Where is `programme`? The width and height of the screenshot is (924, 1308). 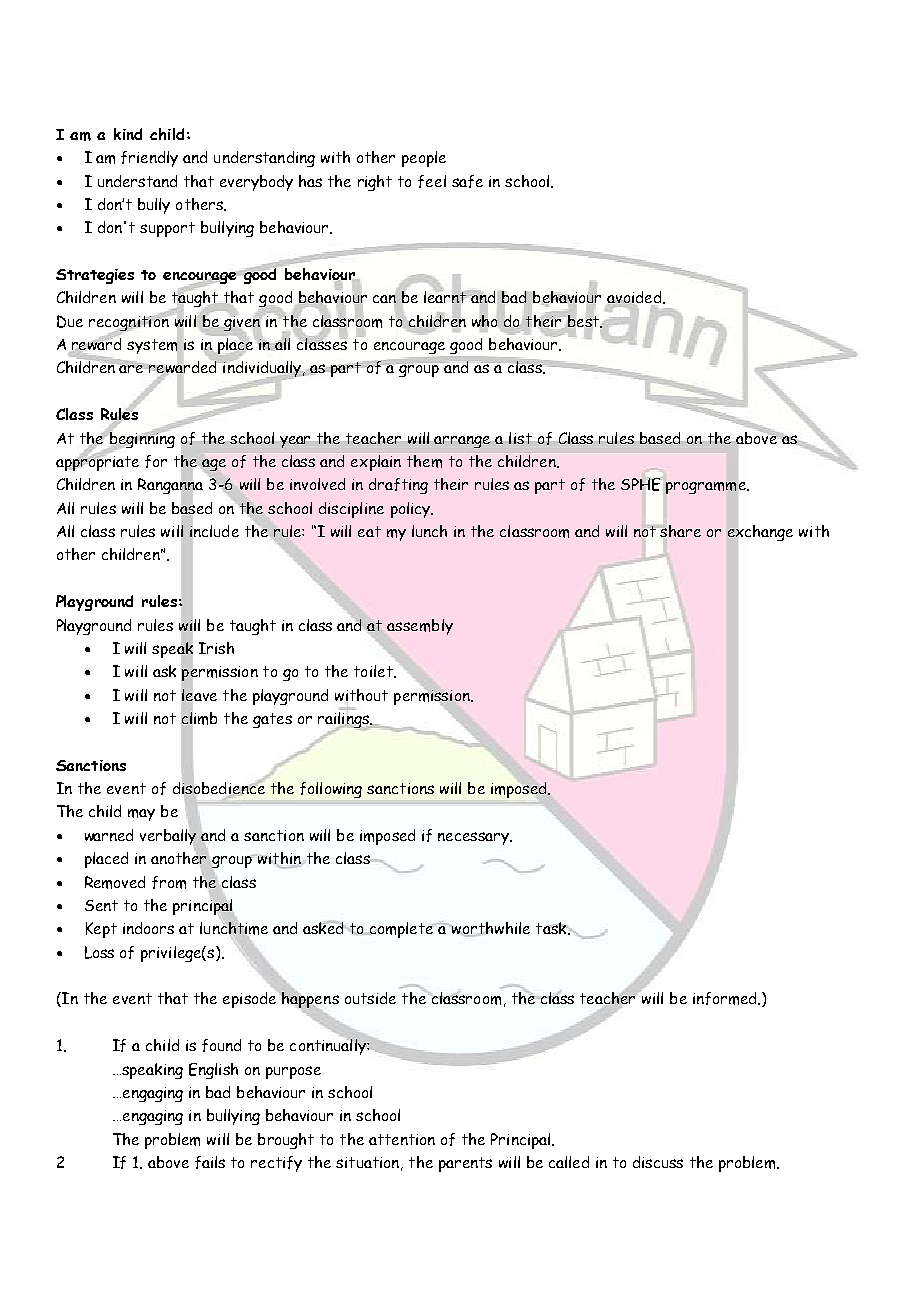
programme is located at coordinates (707, 488).
